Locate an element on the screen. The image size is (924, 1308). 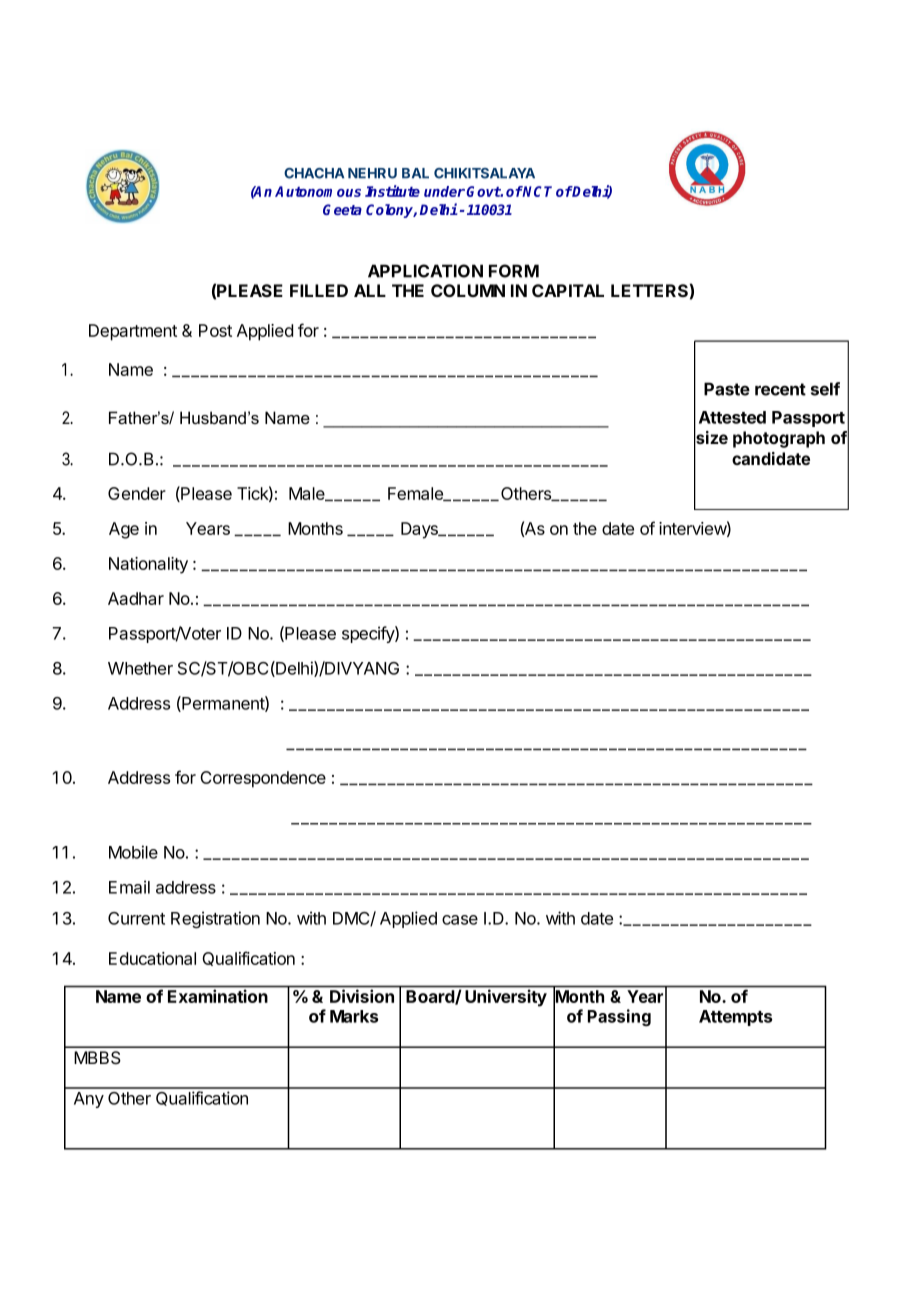
under is located at coordinates (444, 191).
